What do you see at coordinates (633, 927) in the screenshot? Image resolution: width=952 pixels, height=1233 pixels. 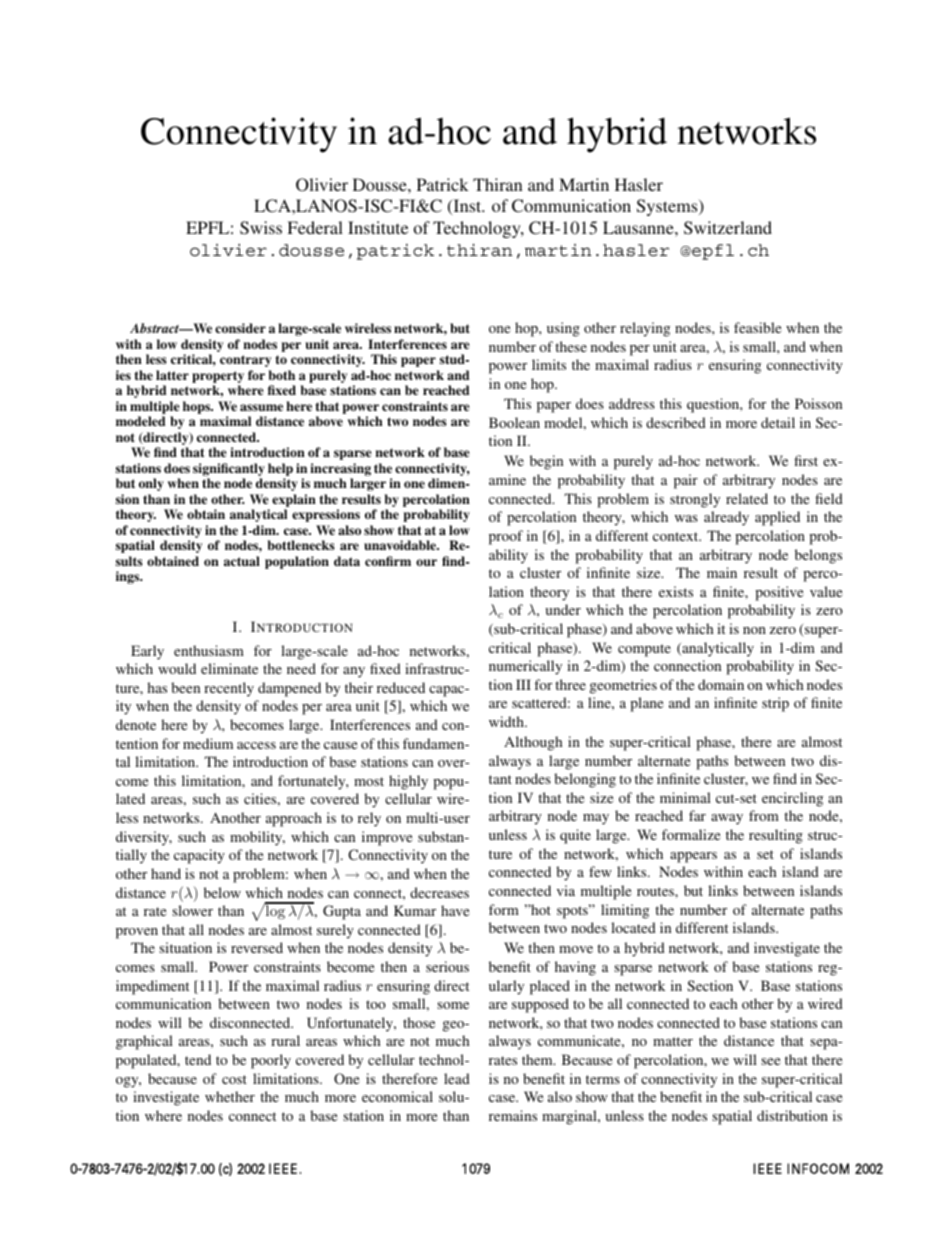 I see `located` at bounding box center [633, 927].
